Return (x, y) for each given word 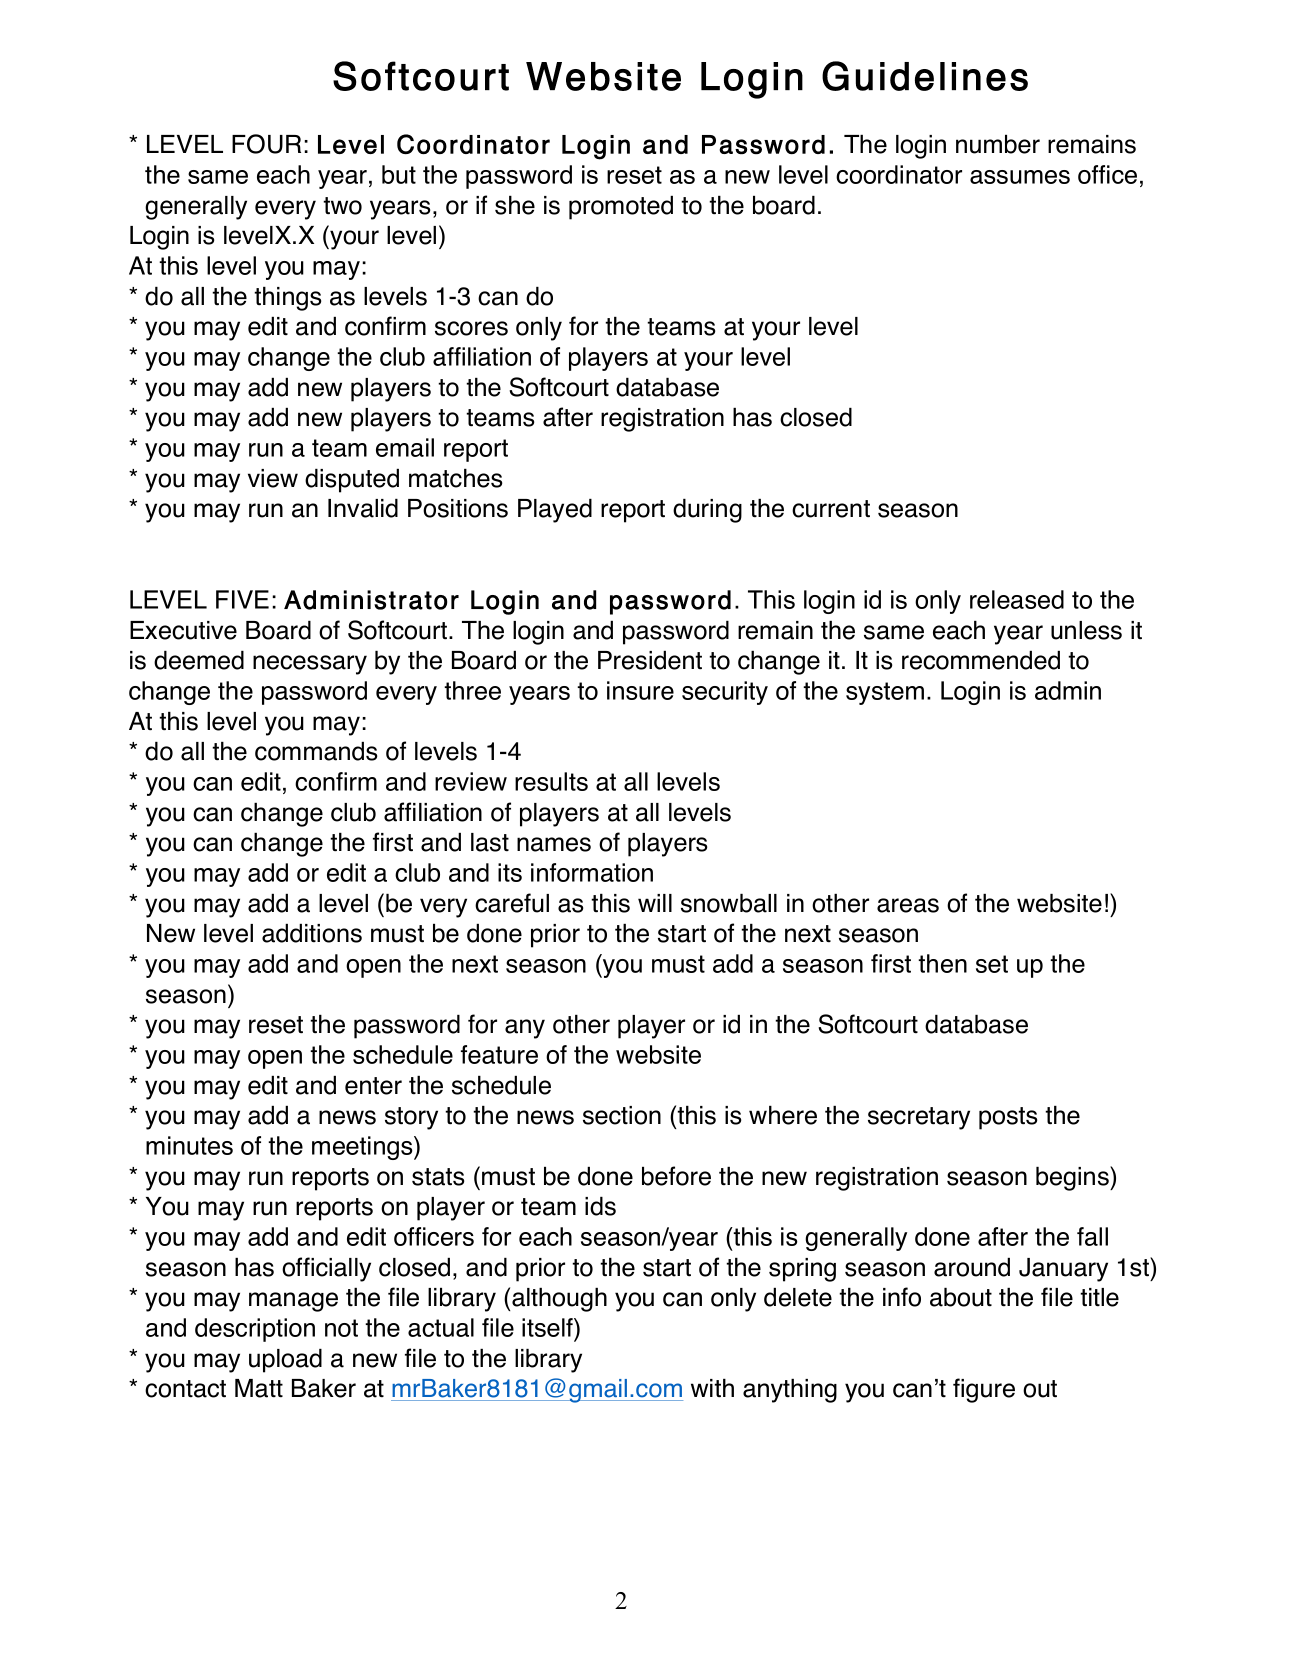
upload (285, 1361)
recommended (981, 660)
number (998, 144)
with (712, 1388)
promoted (621, 208)
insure (640, 690)
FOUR (266, 144)
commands (316, 751)
